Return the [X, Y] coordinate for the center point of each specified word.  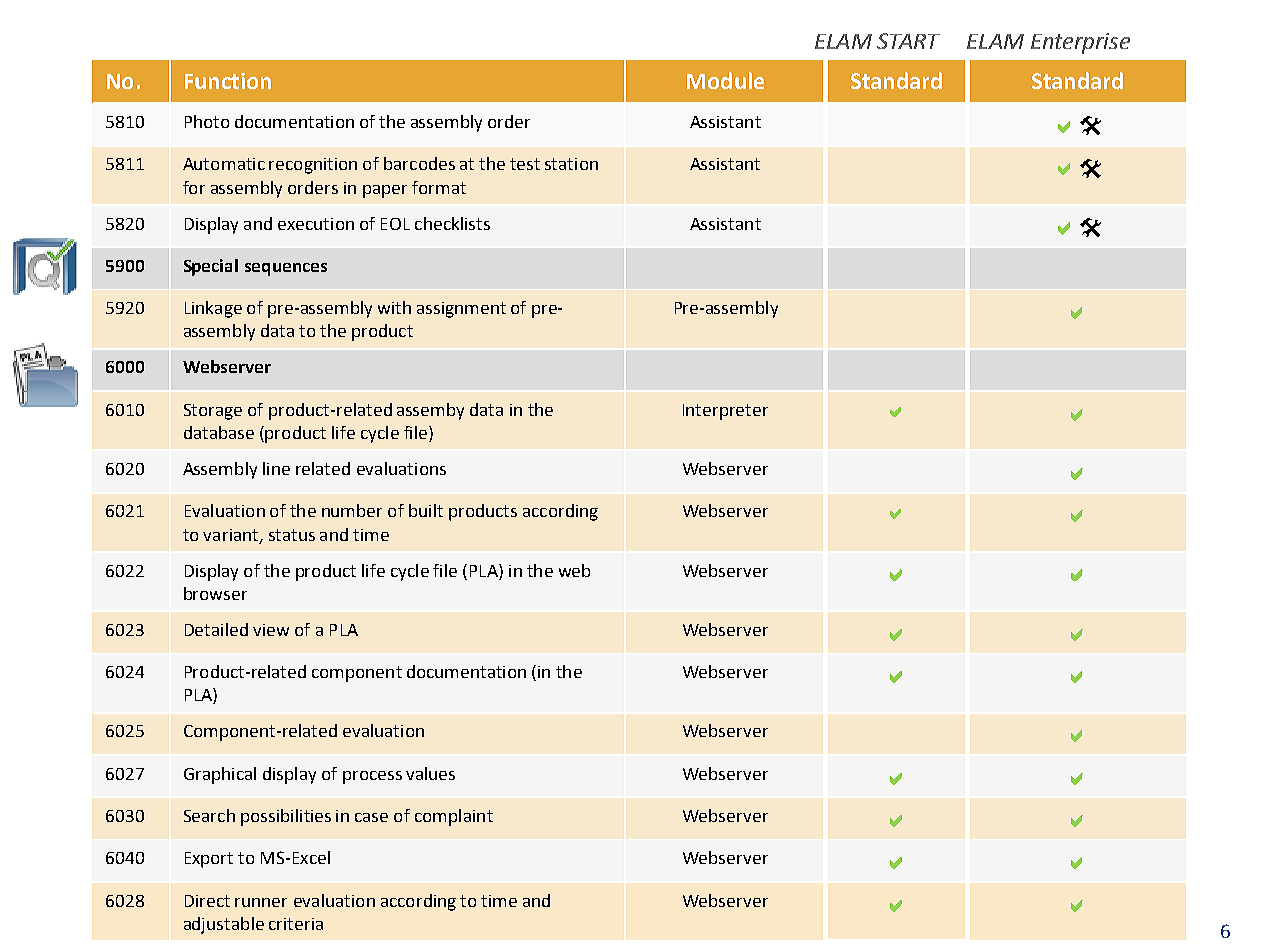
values [430, 773]
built [426, 510]
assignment [461, 310]
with [394, 307]
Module [725, 80]
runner [261, 902]
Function [228, 81]
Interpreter [725, 412]
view [271, 630]
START [908, 41]
